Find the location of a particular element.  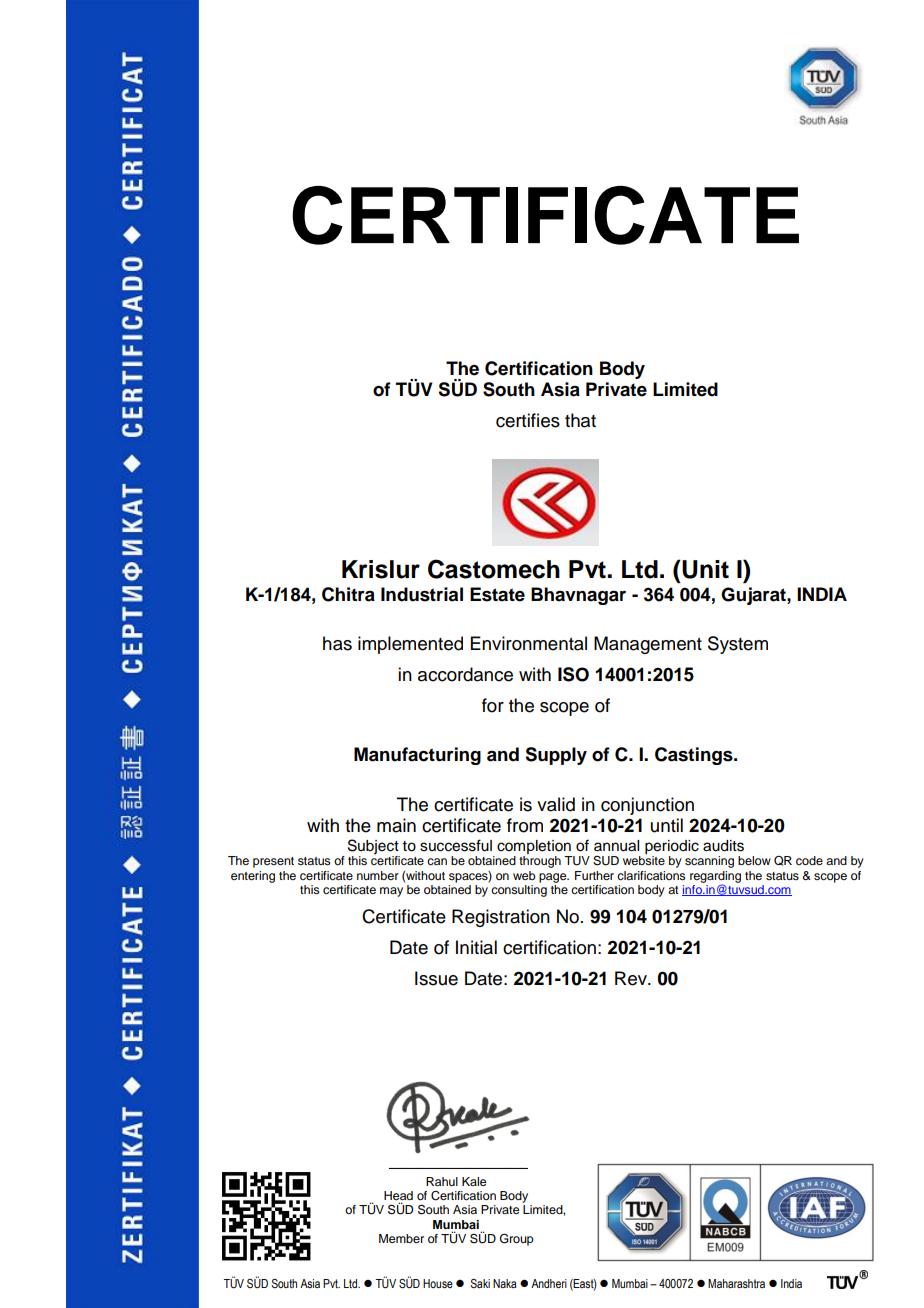

Environmental is located at coordinates (529, 643).
